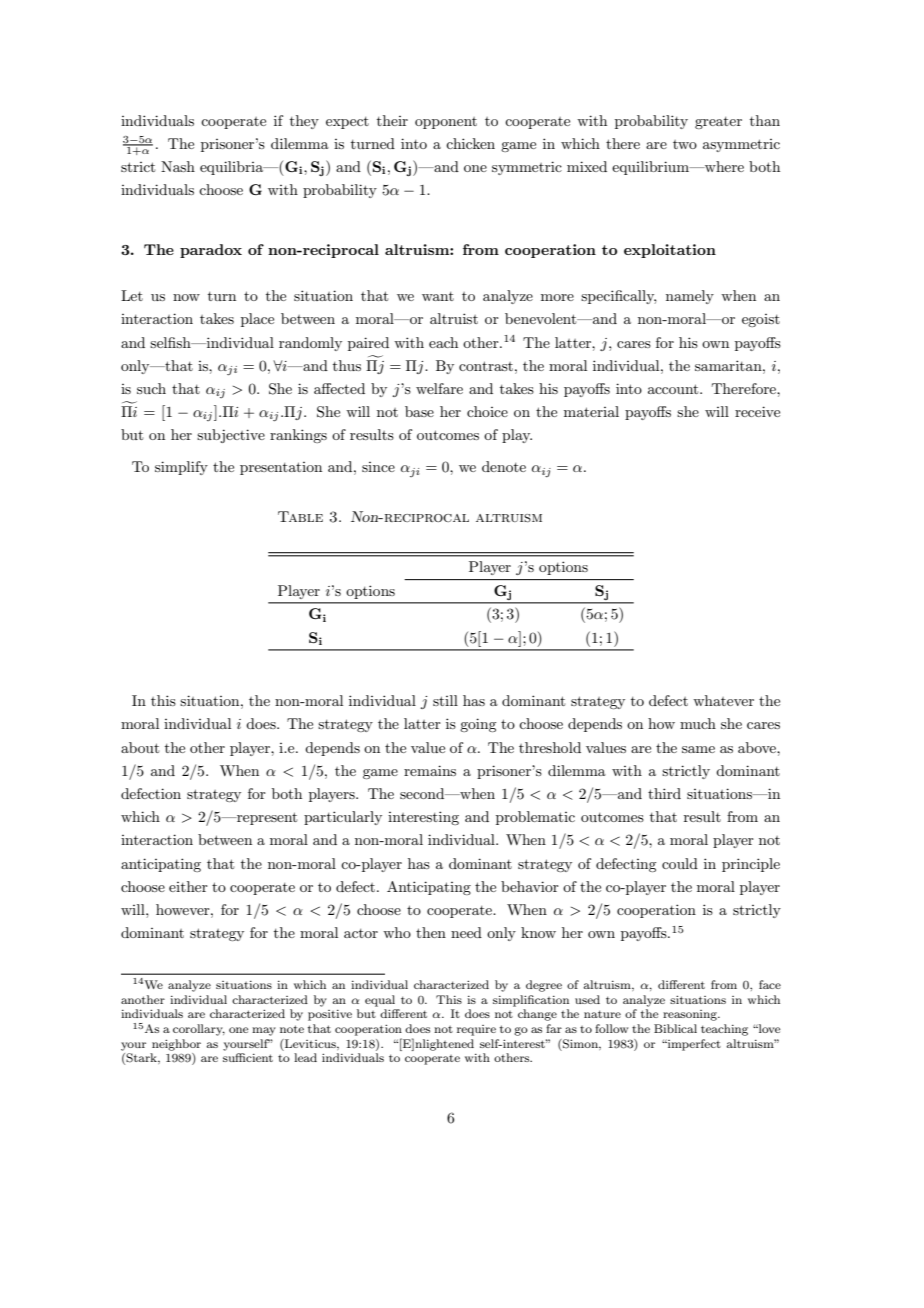 Image resolution: width=924 pixels, height=1308 pixels. What do you see at coordinates (231, 436) in the screenshot?
I see `subjective` at bounding box center [231, 436].
